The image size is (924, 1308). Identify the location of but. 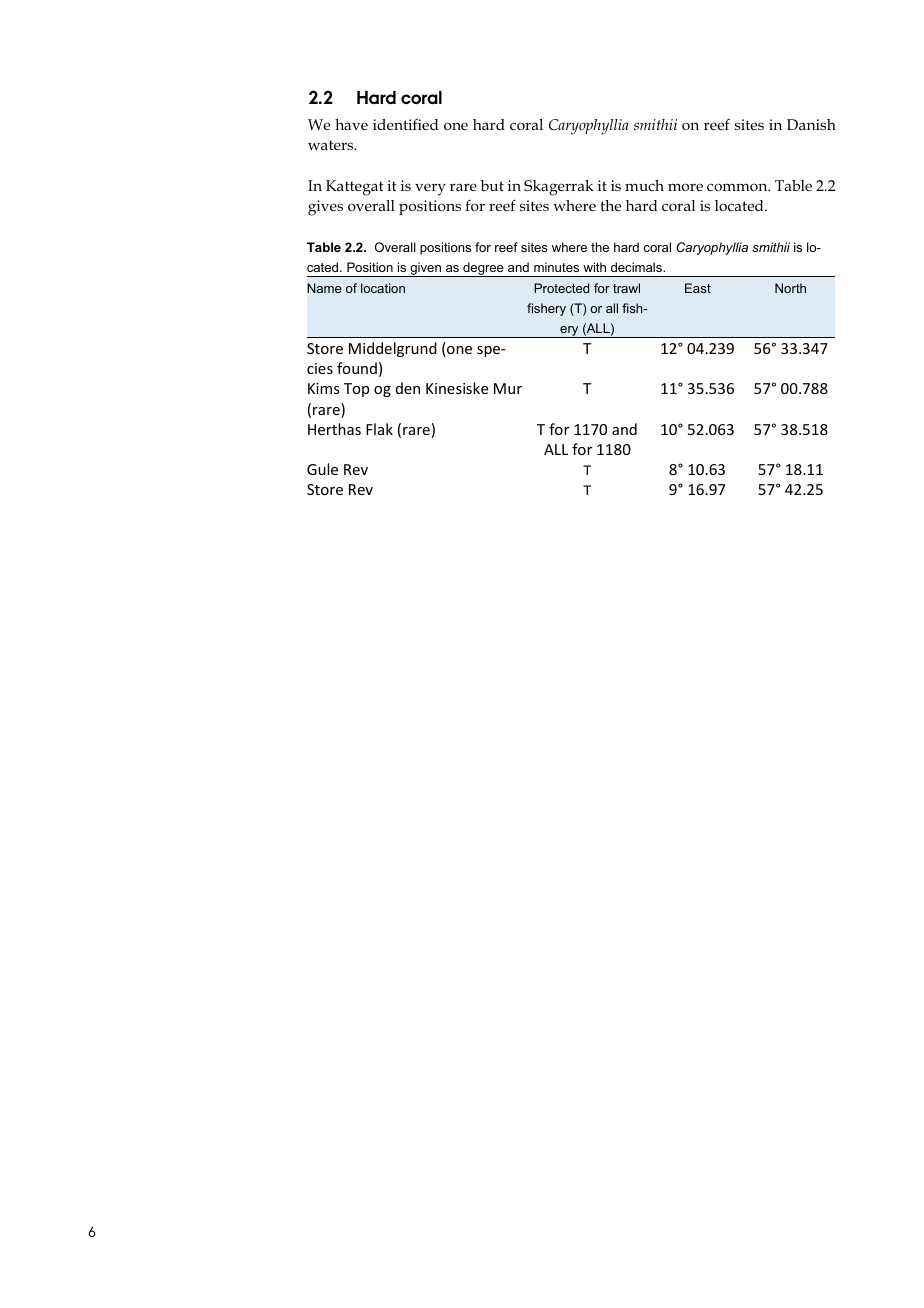
(492, 185).
